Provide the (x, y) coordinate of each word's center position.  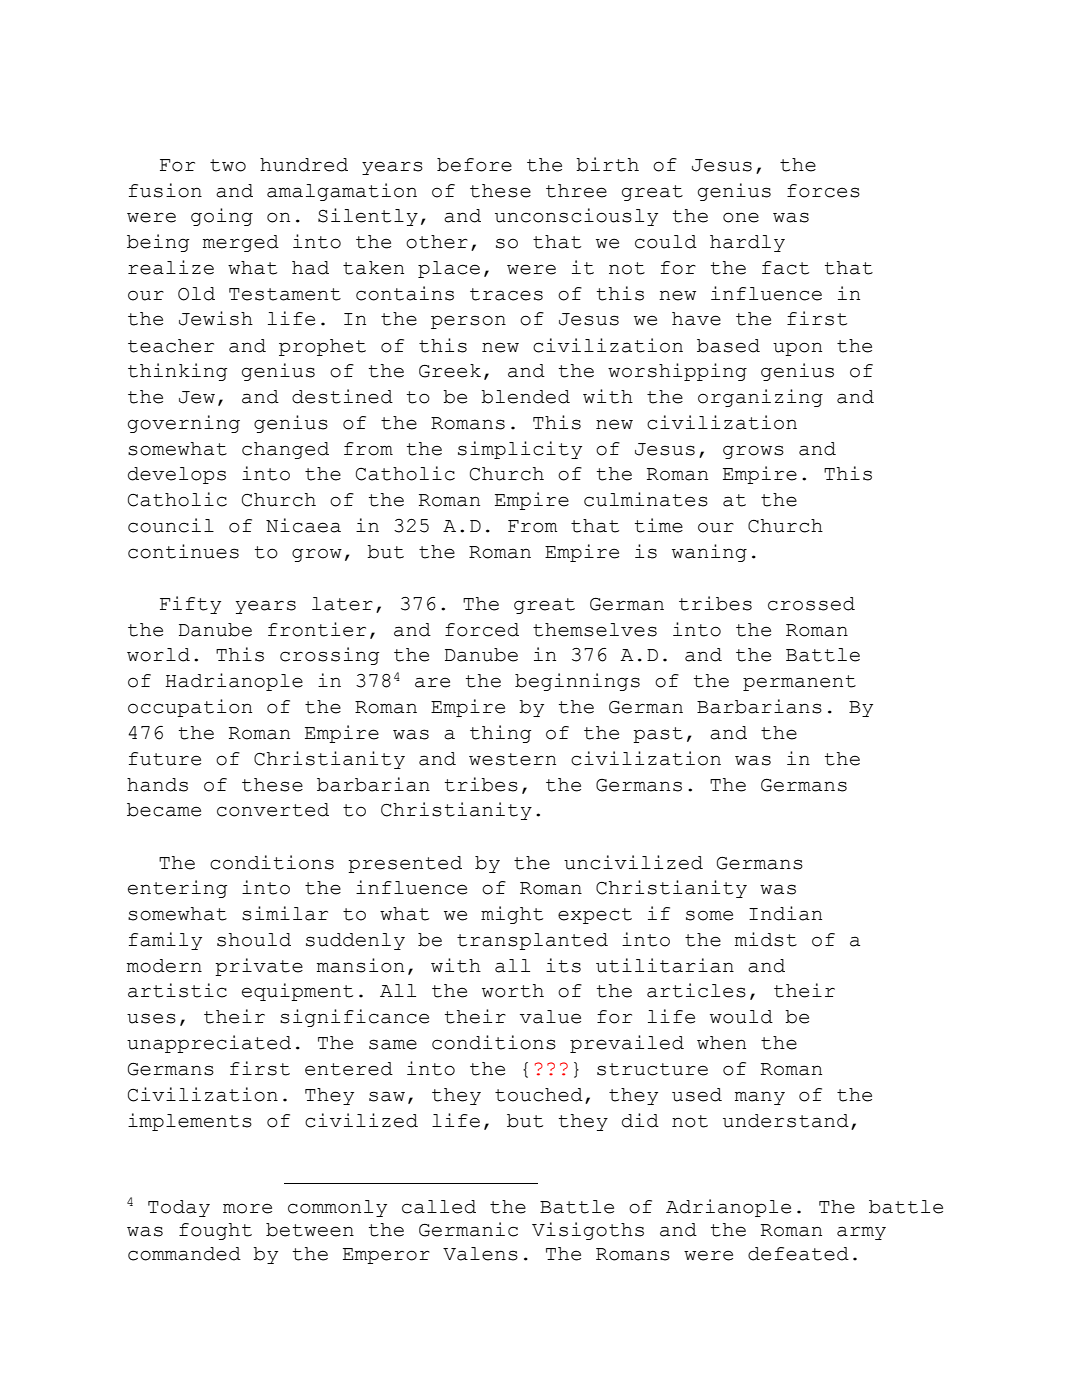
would (741, 1017)
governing (184, 424)
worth (513, 991)
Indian (785, 913)
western (512, 759)
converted (273, 810)
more (247, 1208)
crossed (811, 604)
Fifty (190, 605)
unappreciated (209, 1044)
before (474, 165)
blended (525, 397)
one (741, 217)
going (222, 217)
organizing (760, 398)
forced (482, 630)
